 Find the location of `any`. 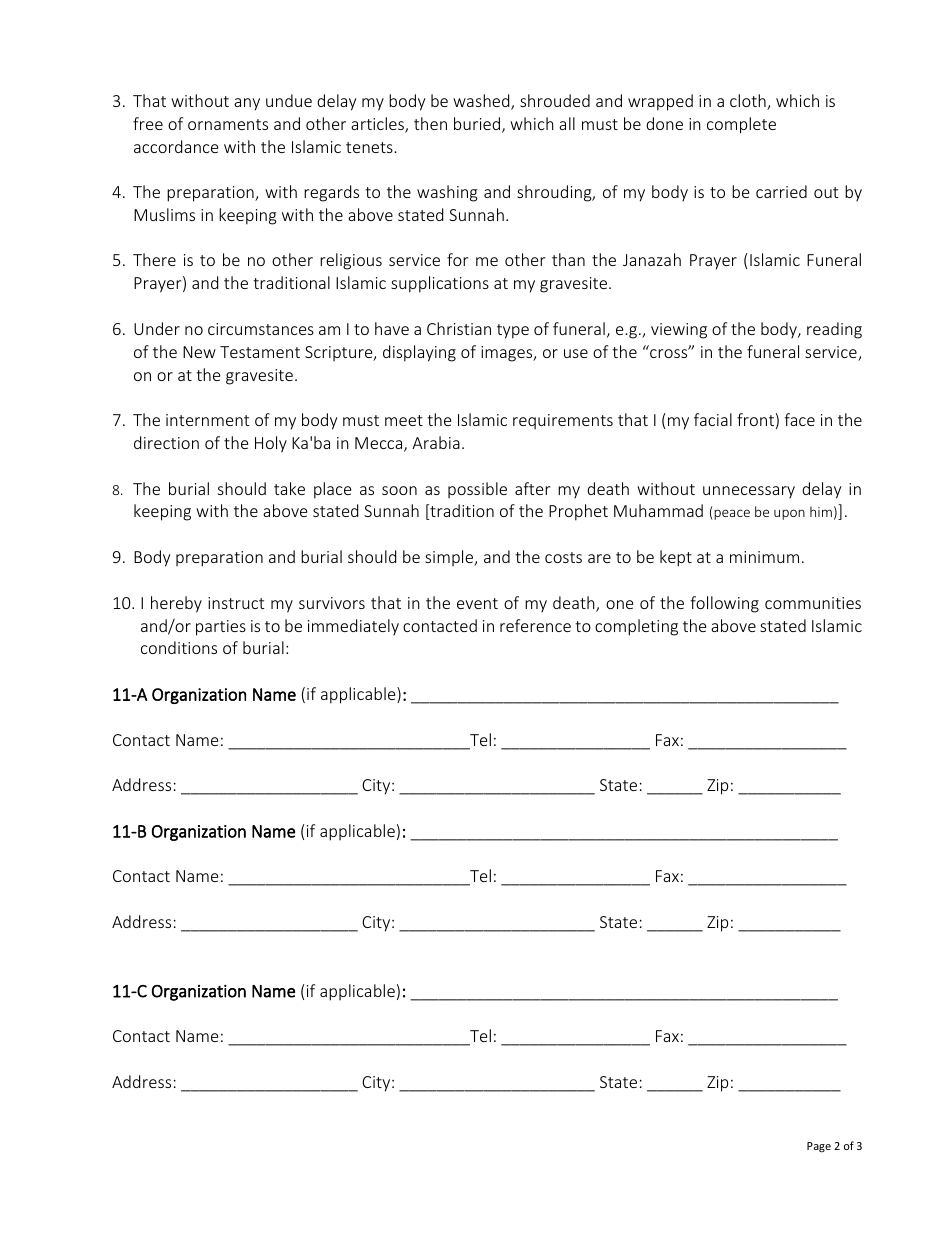

any is located at coordinates (247, 104).
